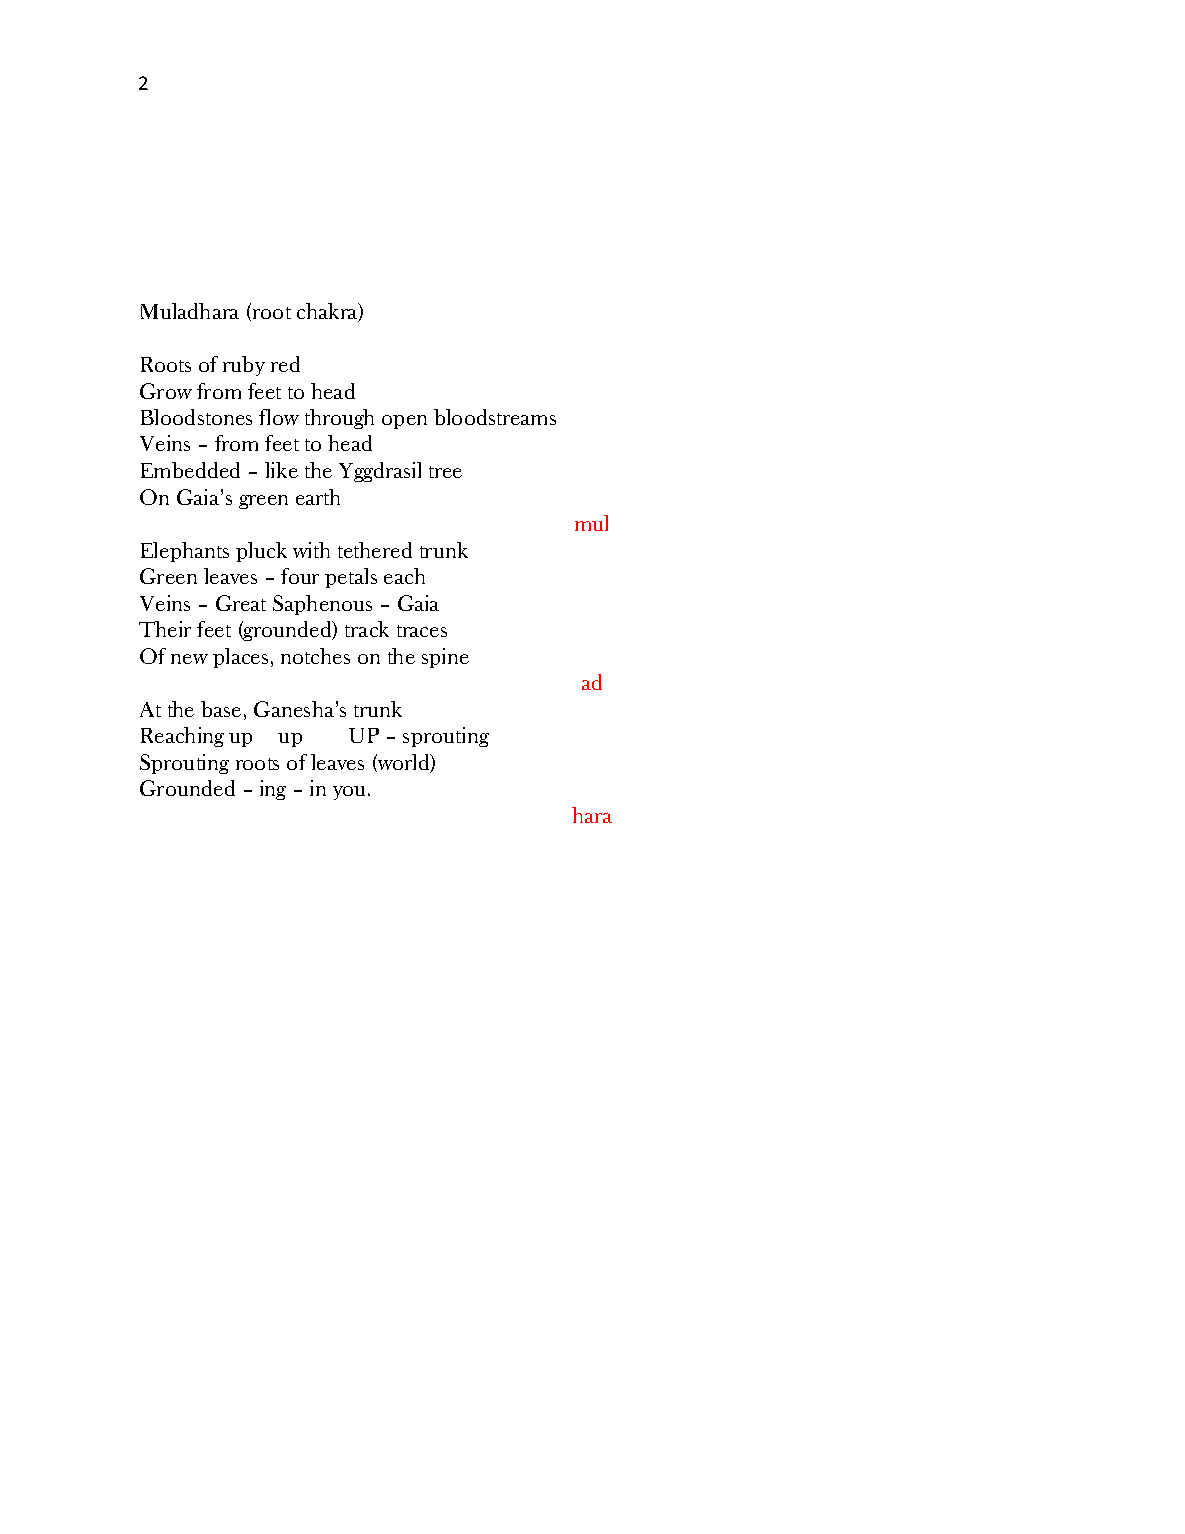  Describe the element at coordinates (495, 417) in the image. I see `bloodstreams` at that location.
